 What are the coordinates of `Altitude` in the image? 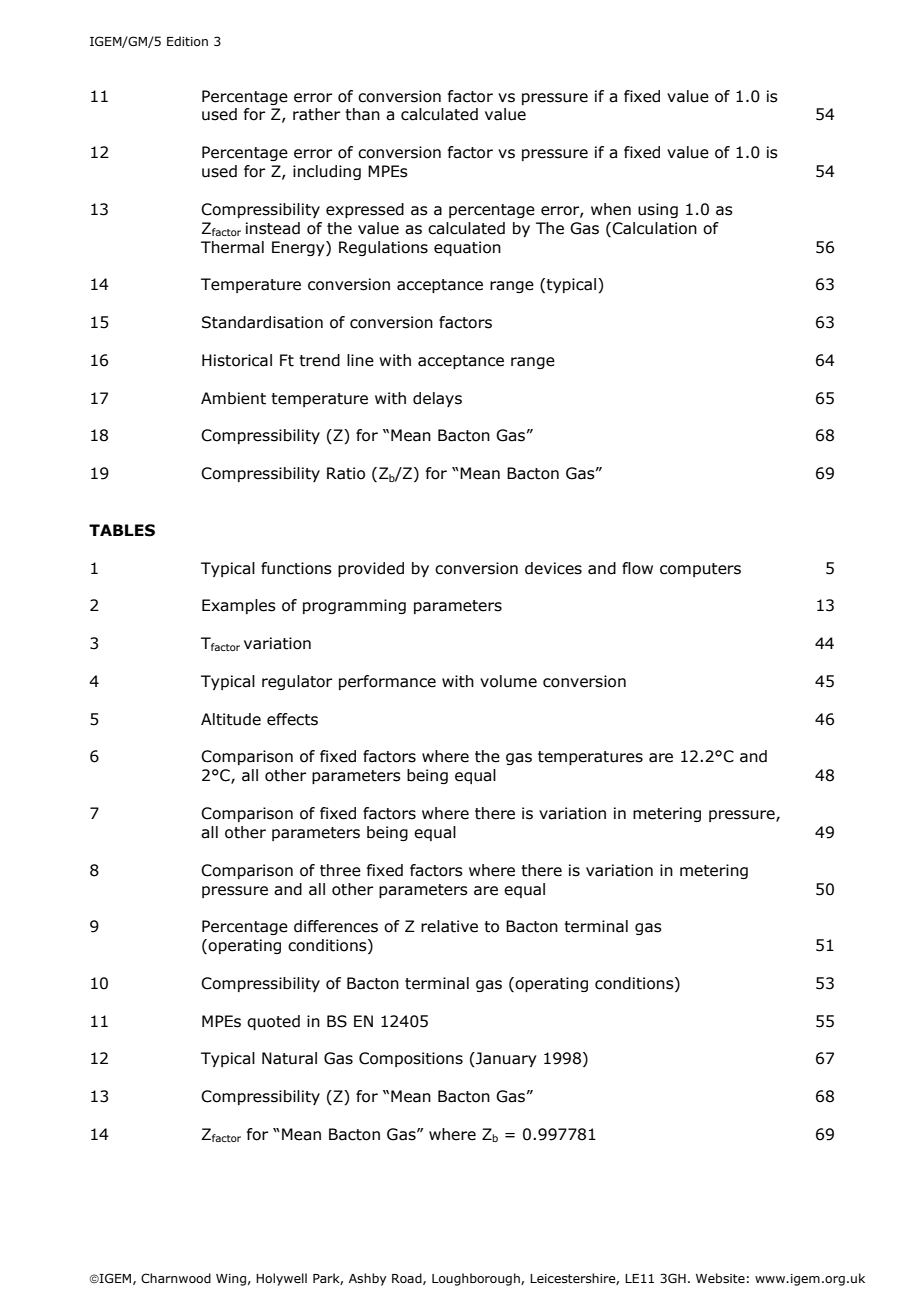 It's located at (231, 719).
